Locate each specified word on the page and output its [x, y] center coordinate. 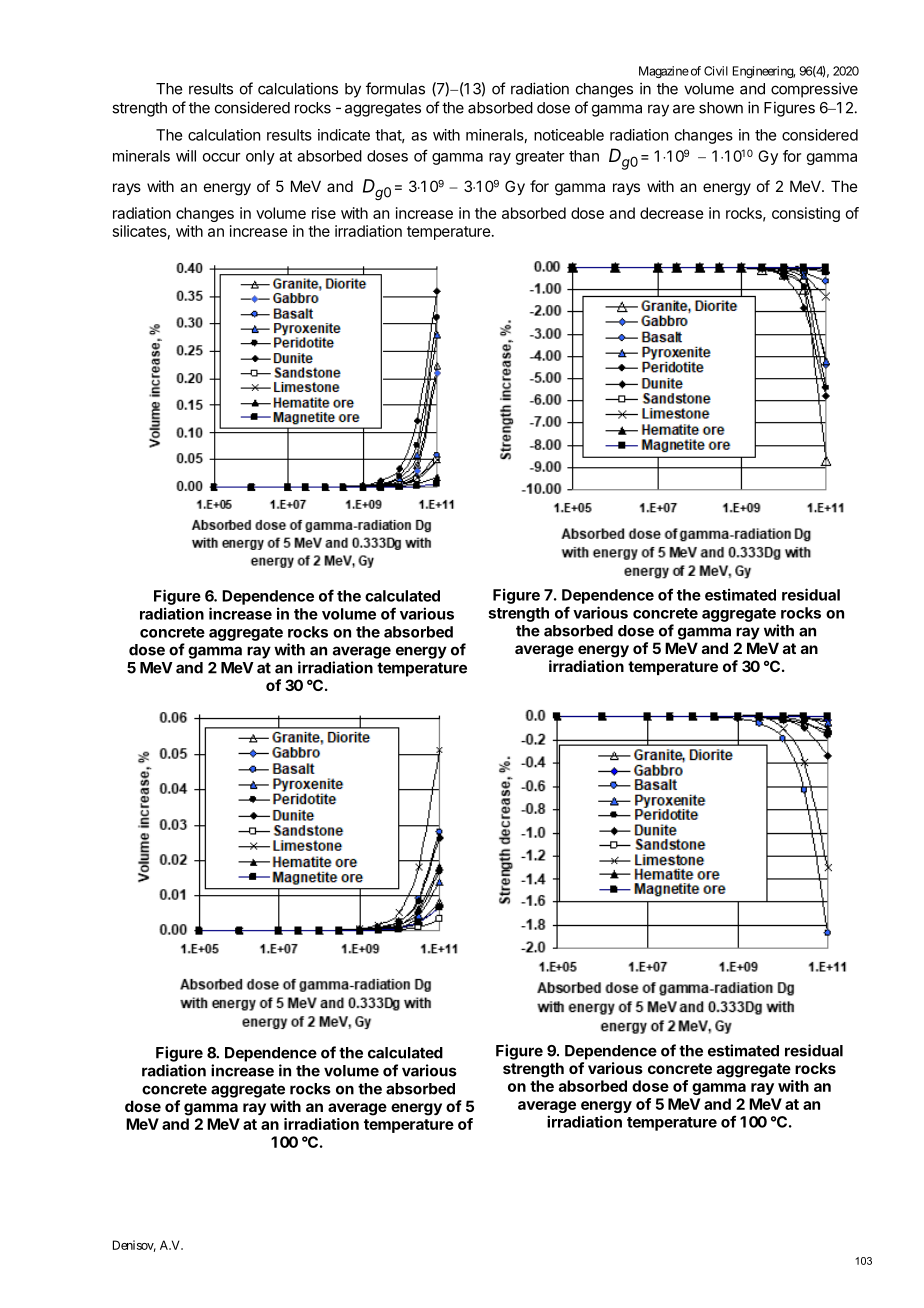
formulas [395, 88]
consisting [806, 214]
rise [324, 213]
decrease [672, 213]
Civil [716, 71]
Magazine [664, 72]
